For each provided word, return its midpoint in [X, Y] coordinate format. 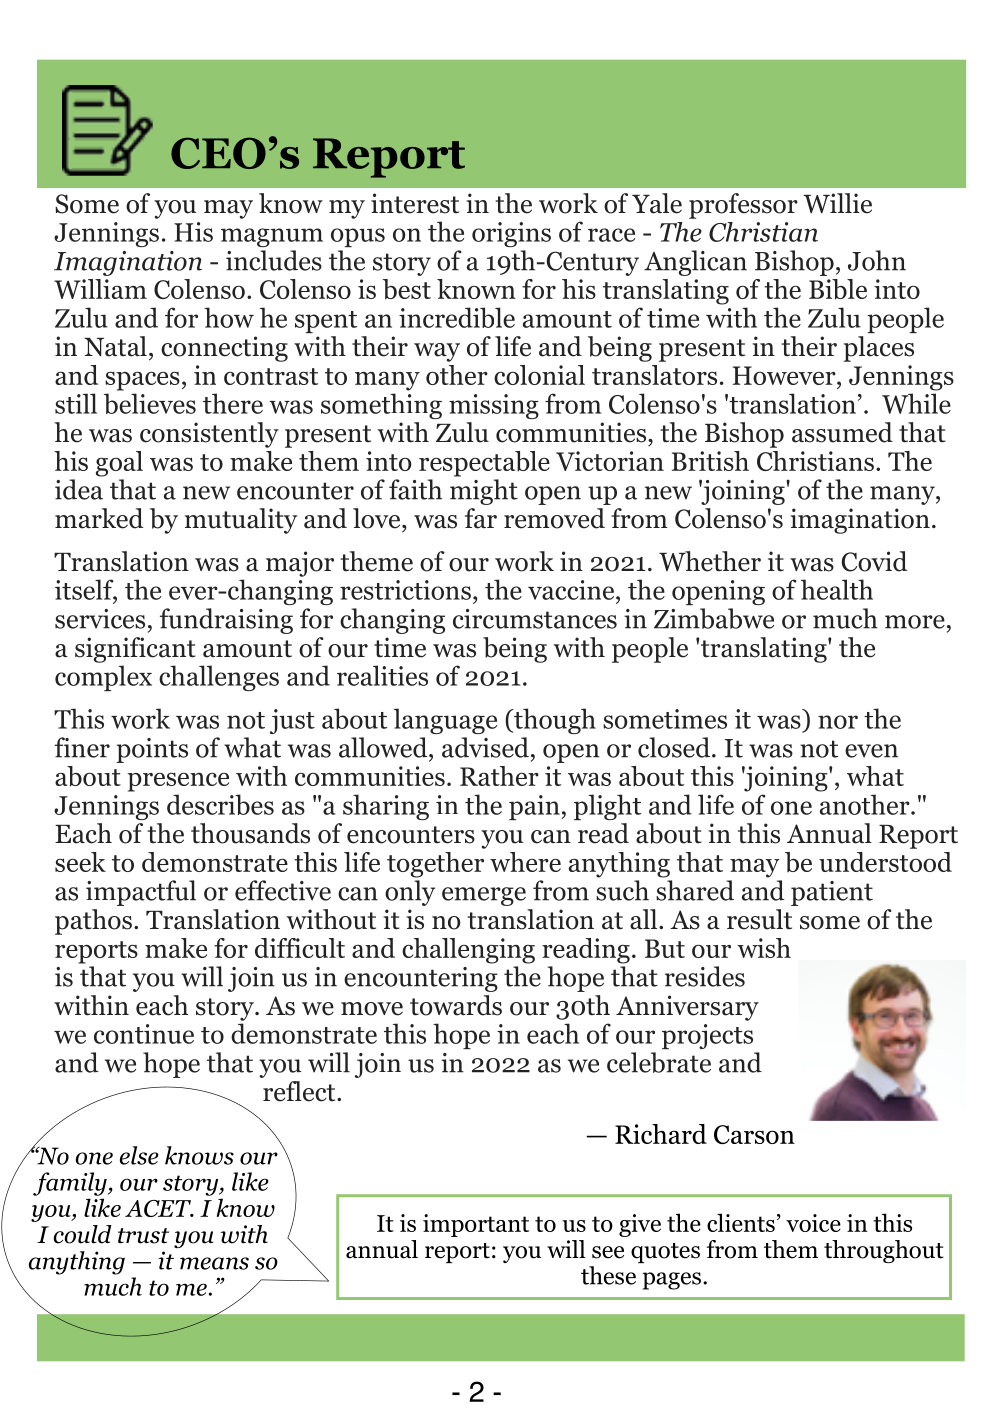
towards [456, 1005]
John [877, 260]
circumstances [535, 619]
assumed [842, 432]
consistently [209, 435]
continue [144, 1034]
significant [135, 650]
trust [143, 1236]
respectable [484, 464]
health [837, 589]
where [525, 862]
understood [885, 862]
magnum [272, 237]
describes [220, 804]
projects [707, 1036]
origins [511, 234]
